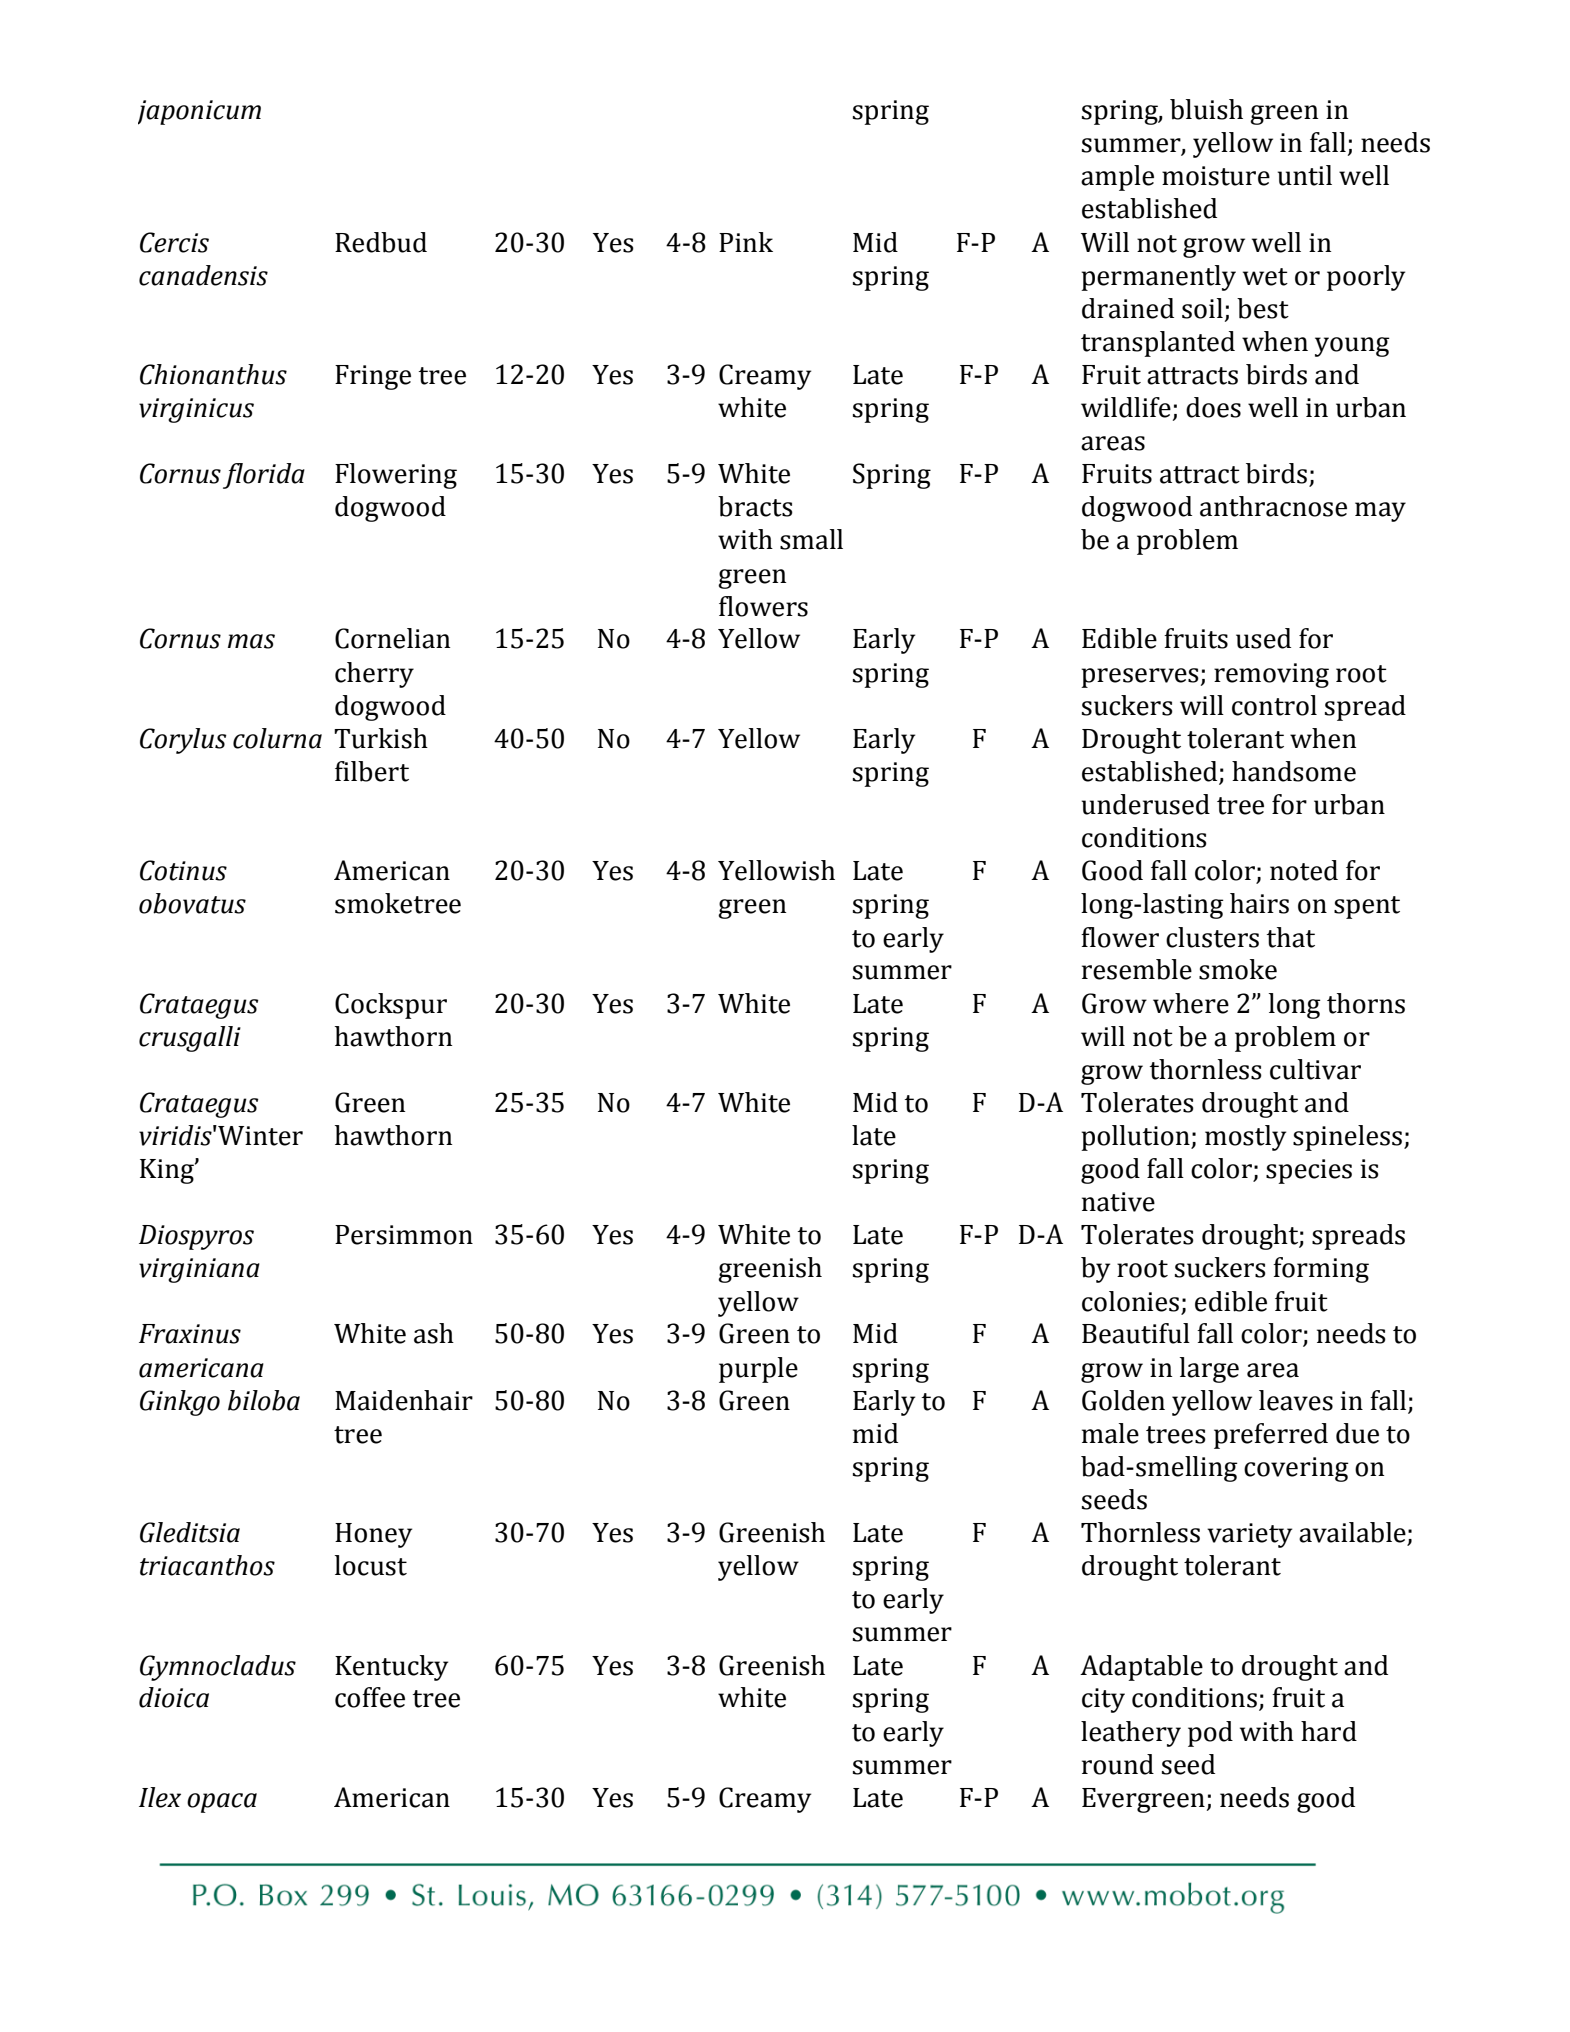 The height and width of the screenshot is (2032, 1570). I want to click on mas, so click(251, 641).
